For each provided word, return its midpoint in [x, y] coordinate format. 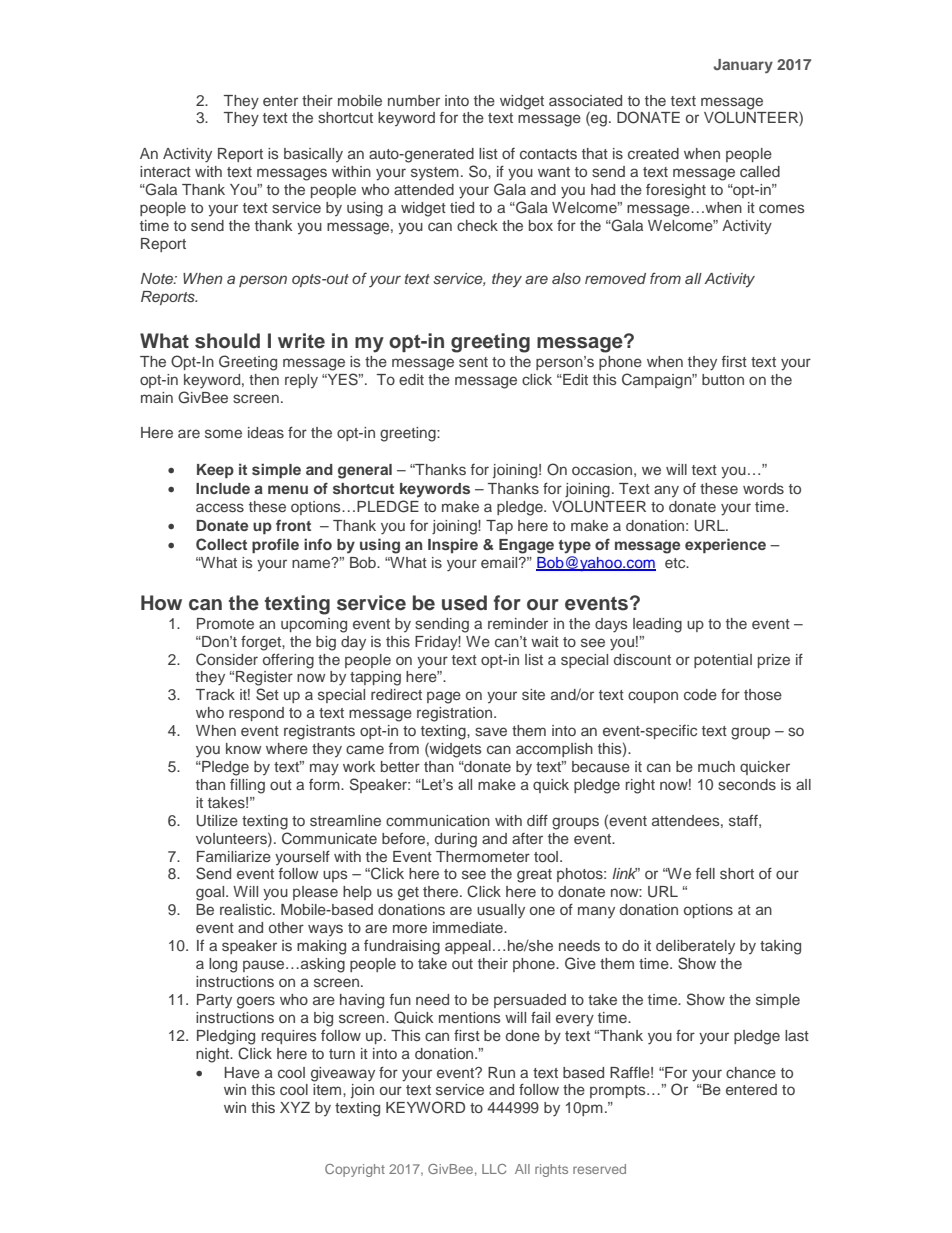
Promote [225, 623]
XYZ [295, 1107]
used [464, 603]
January [743, 66]
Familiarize [234, 856]
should [227, 341]
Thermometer [483, 856]
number [414, 100]
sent [473, 362]
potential [723, 661]
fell [705, 873]
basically [313, 155]
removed [615, 278]
